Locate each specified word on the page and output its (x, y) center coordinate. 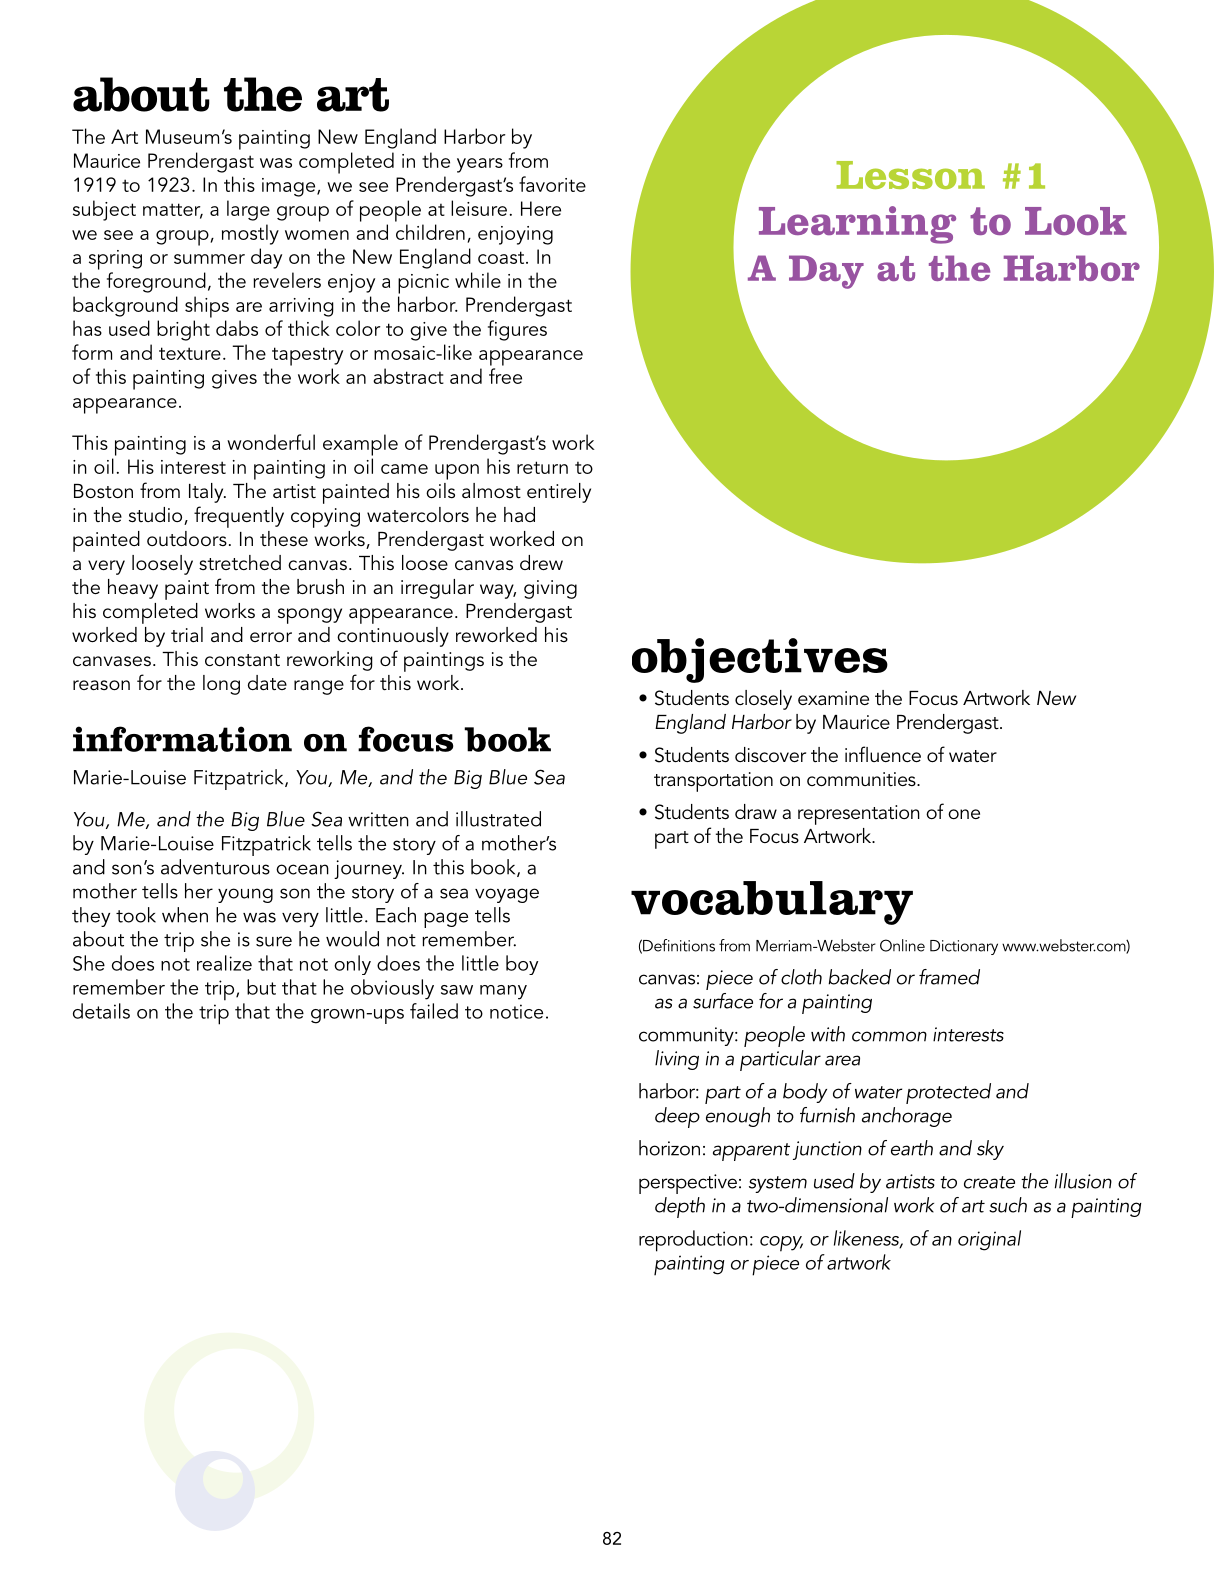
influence (883, 754)
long (221, 685)
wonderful (271, 442)
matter (173, 210)
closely (763, 700)
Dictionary (964, 947)
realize (224, 963)
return (542, 467)
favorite (552, 184)
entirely (559, 493)
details (101, 1011)
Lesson (910, 175)
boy (522, 965)
